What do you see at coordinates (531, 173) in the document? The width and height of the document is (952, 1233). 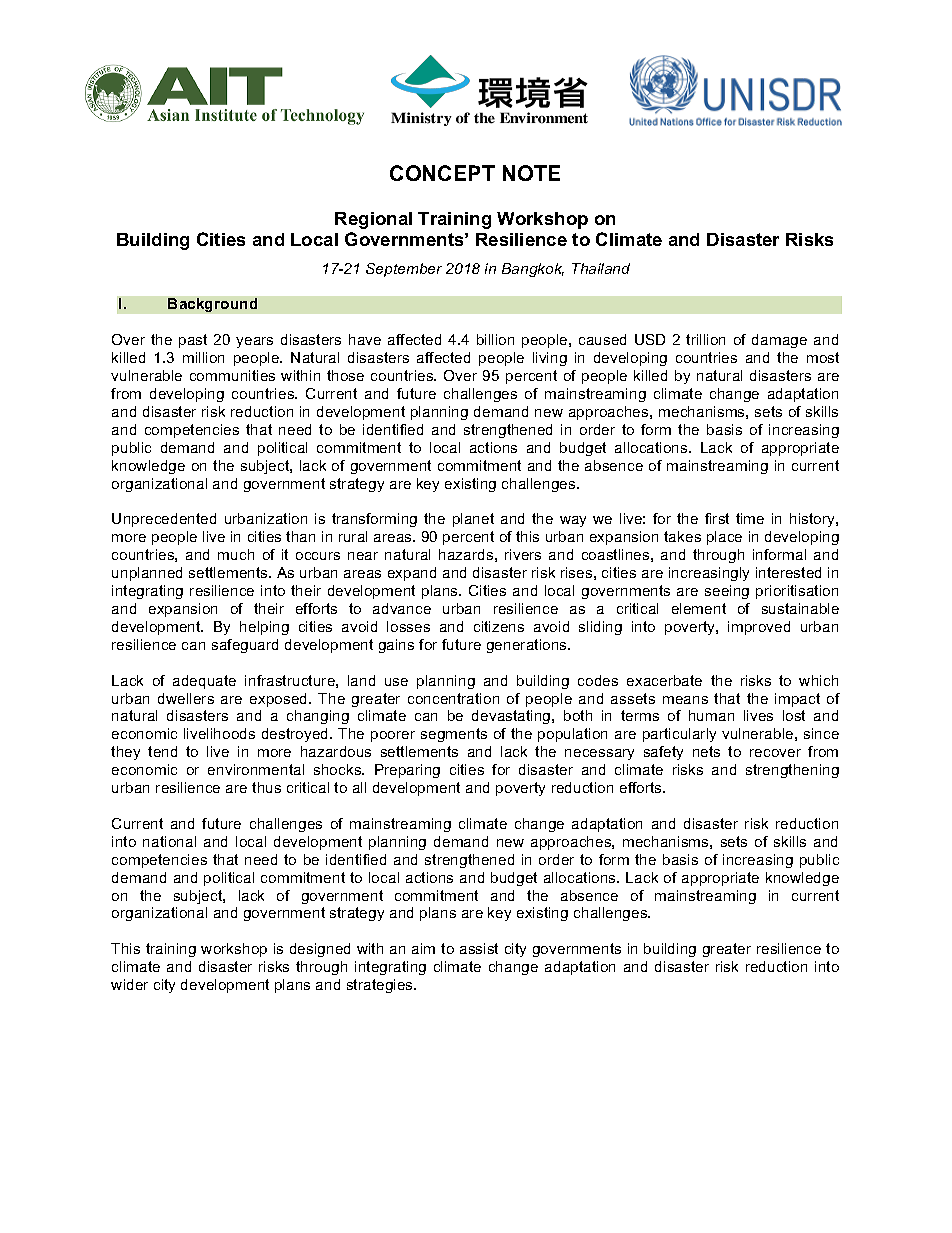 I see `NOTE` at bounding box center [531, 173].
